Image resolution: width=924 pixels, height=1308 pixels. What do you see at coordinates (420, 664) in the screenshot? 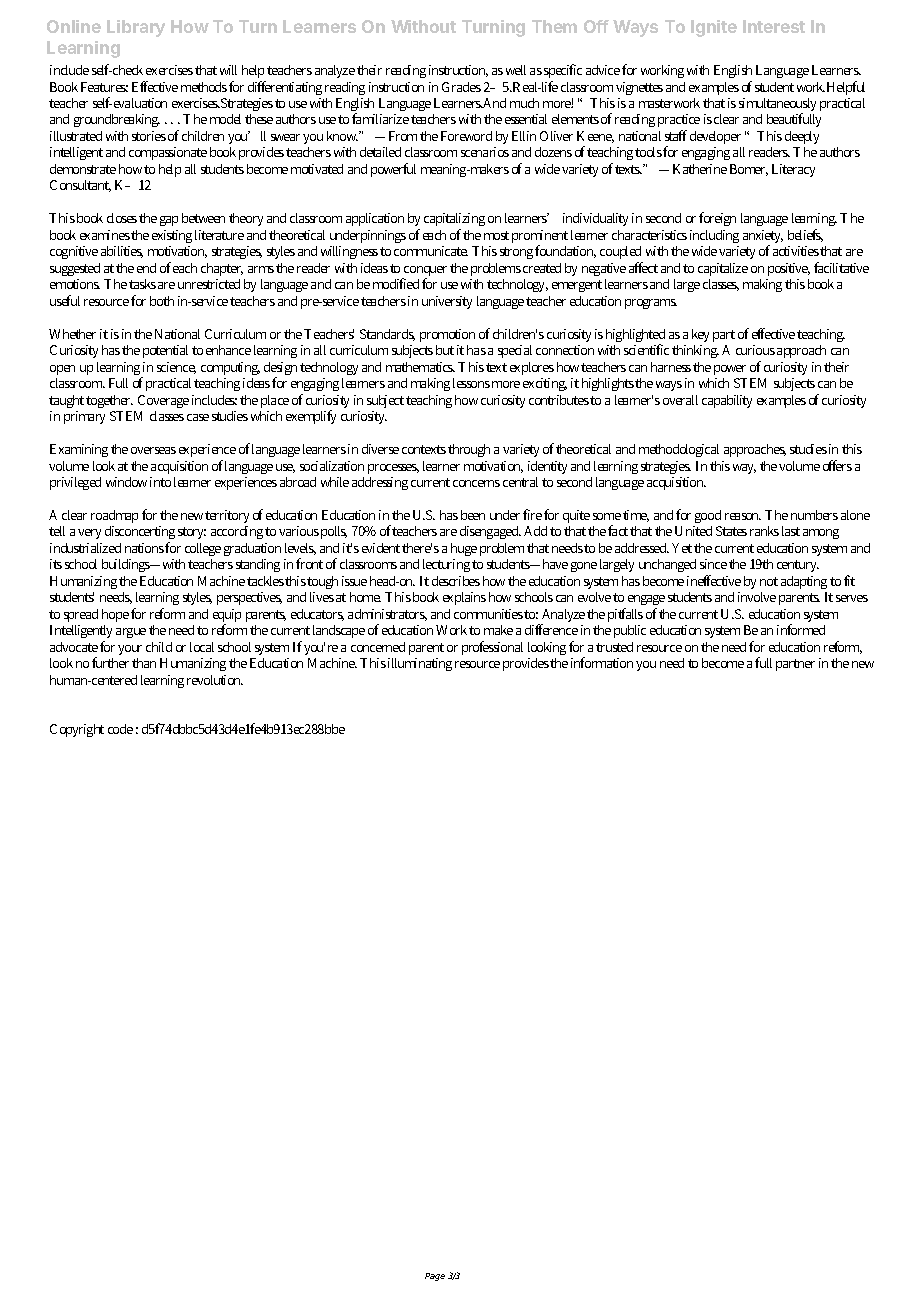
I see `illuminating` at bounding box center [420, 664].
